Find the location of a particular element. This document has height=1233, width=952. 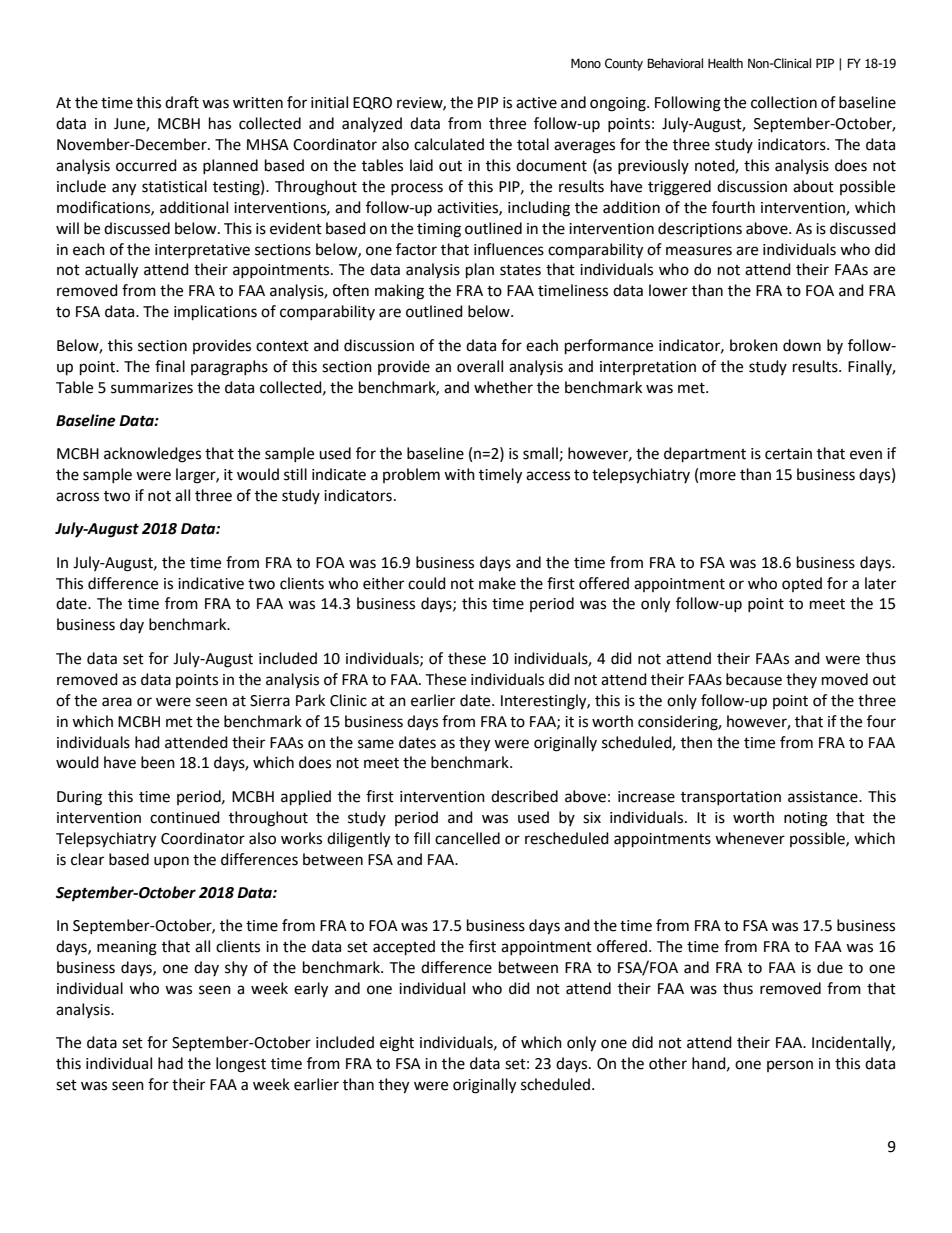

upon is located at coordinates (171, 862).
